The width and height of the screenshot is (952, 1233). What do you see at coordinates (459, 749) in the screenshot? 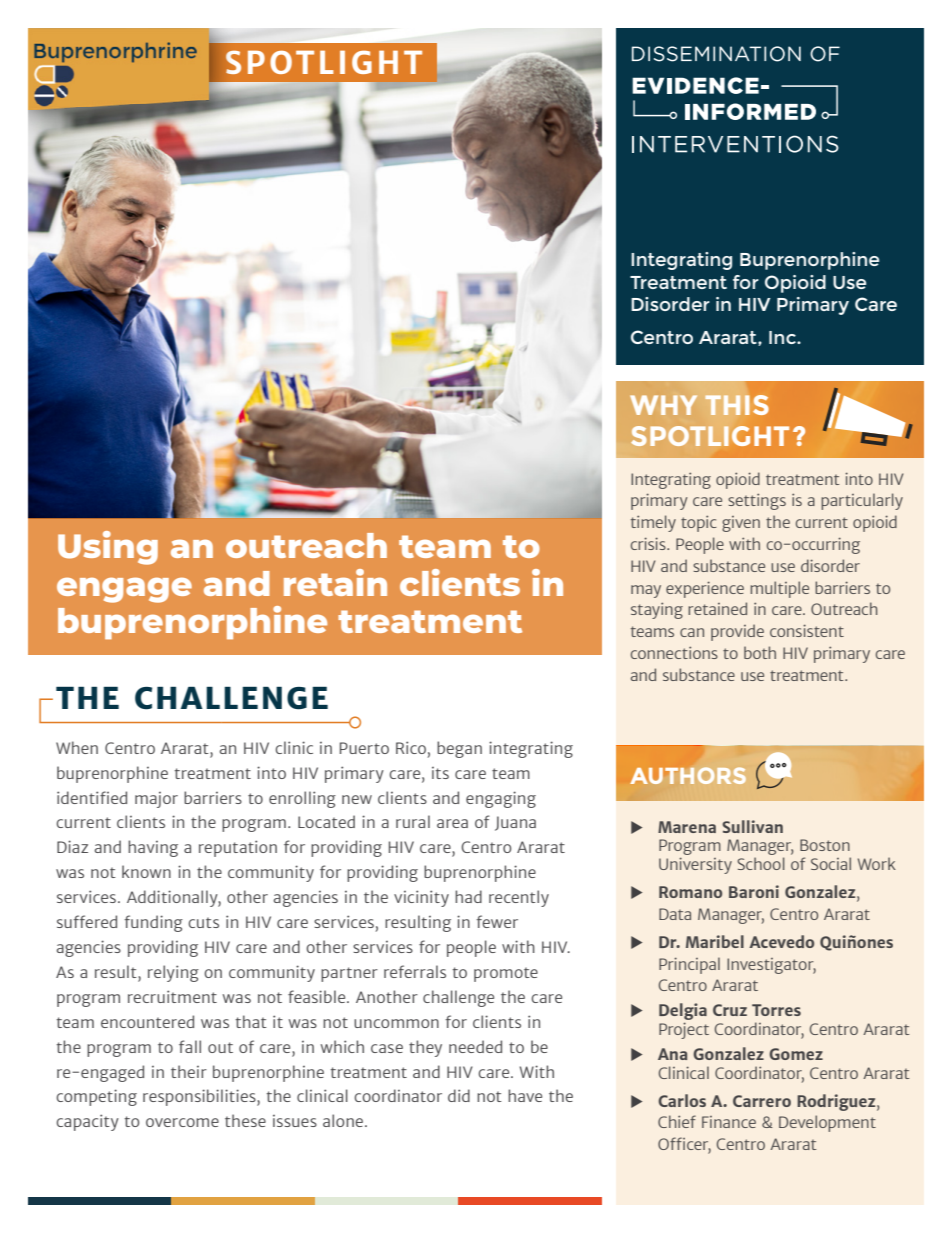
I see `began` at bounding box center [459, 749].
